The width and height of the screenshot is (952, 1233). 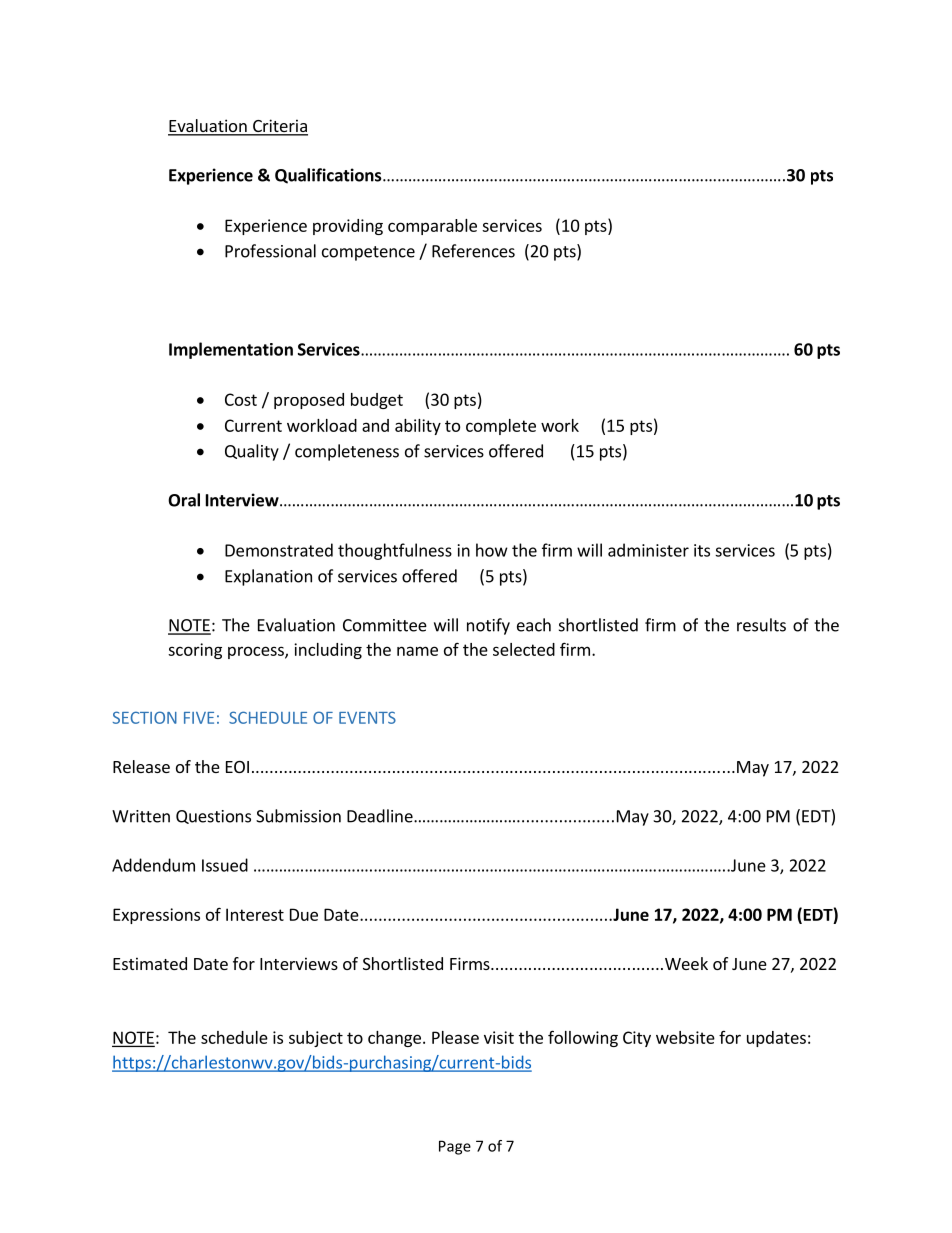 What do you see at coordinates (702, 550) in the screenshot?
I see `its` at bounding box center [702, 550].
